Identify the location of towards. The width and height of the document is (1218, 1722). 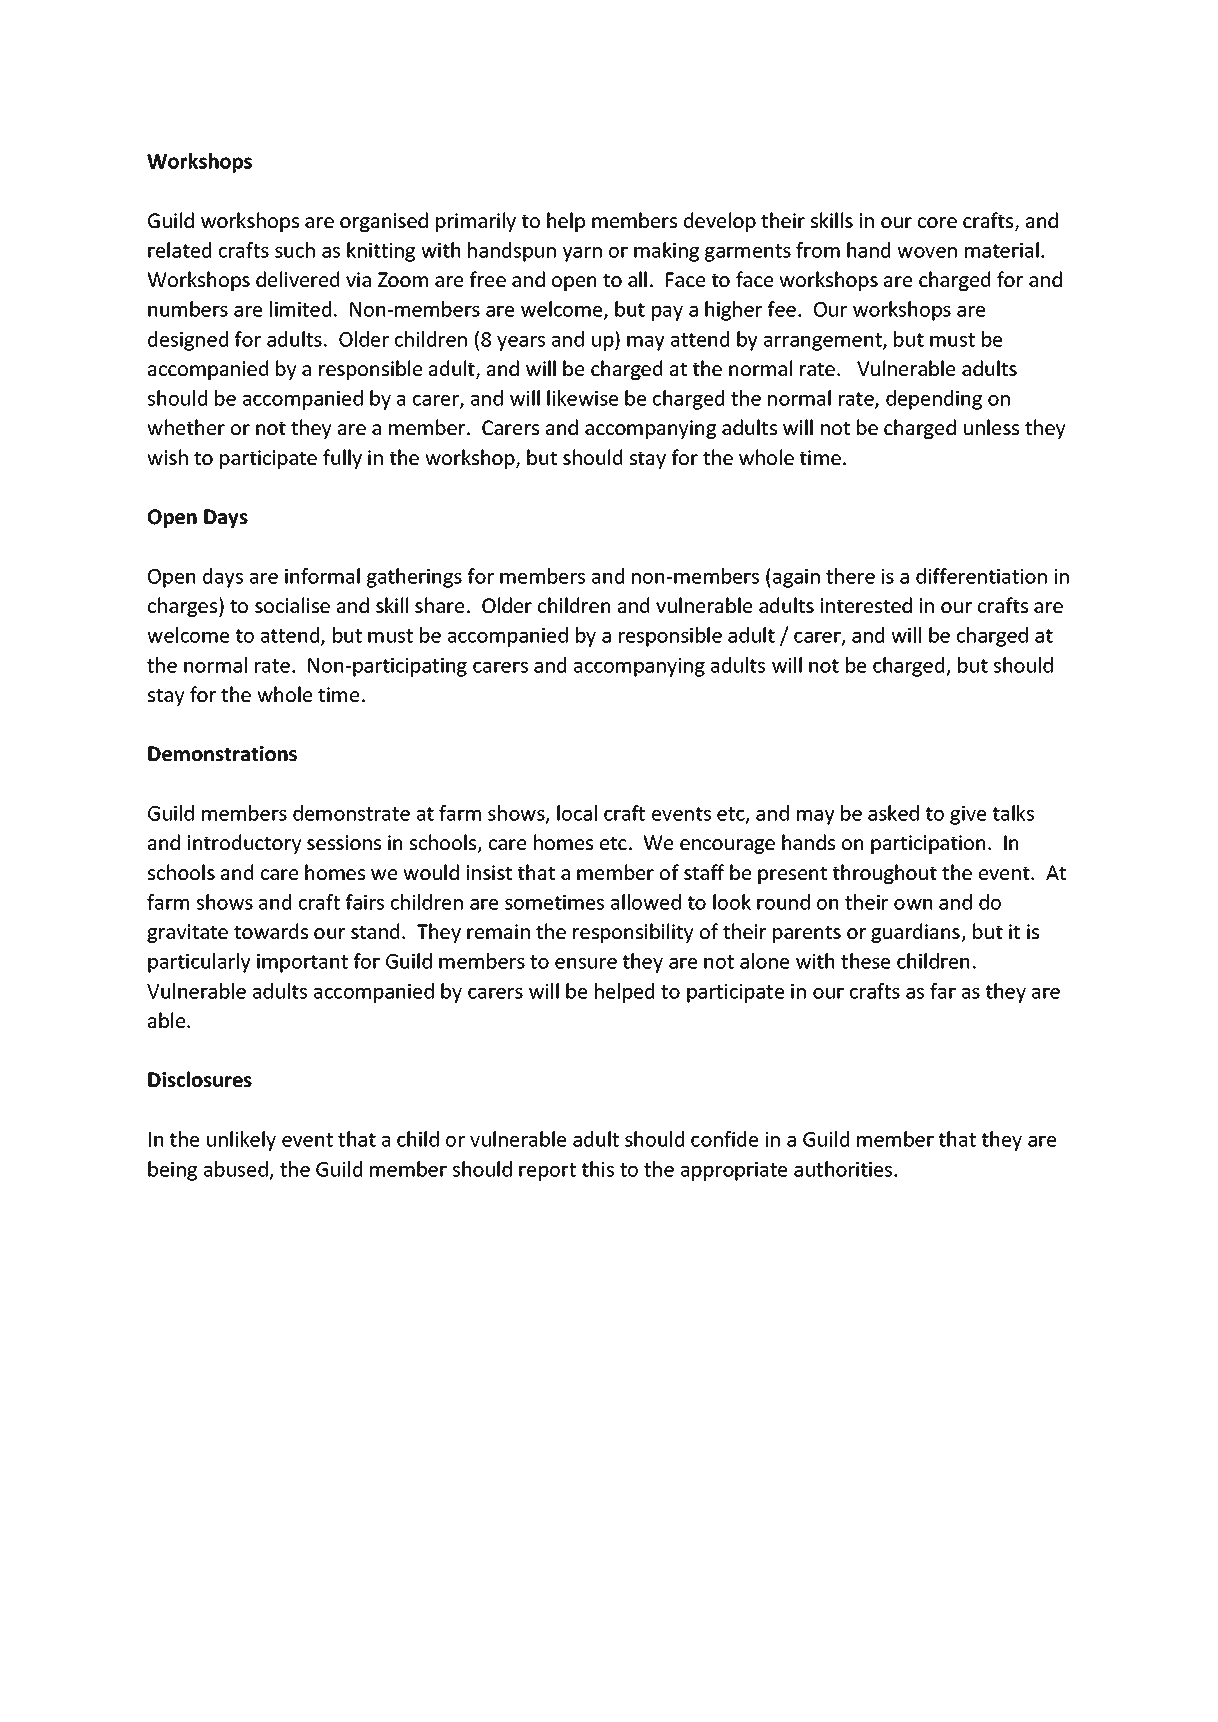
(271, 931).
